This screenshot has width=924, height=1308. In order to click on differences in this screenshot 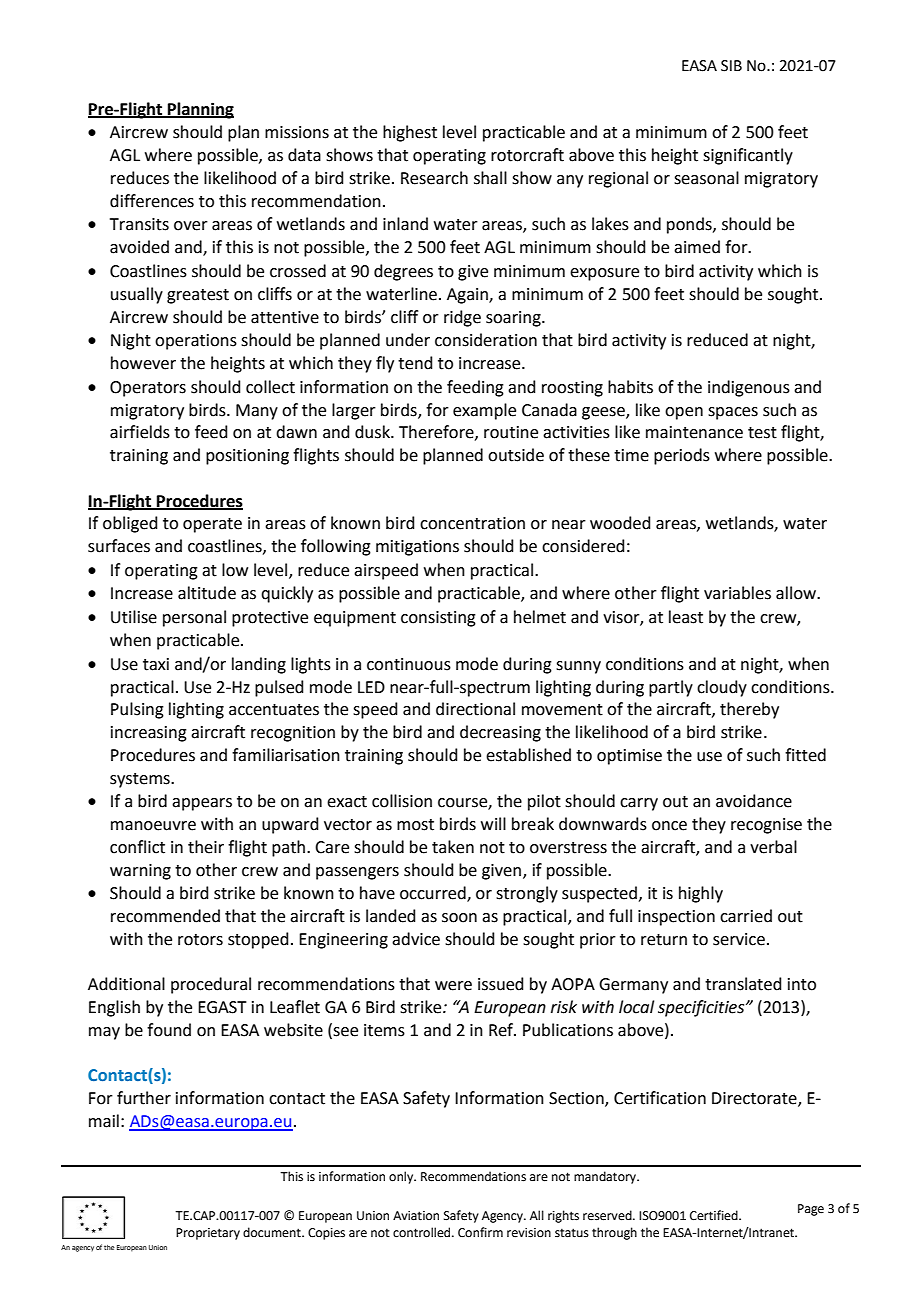, I will do `click(152, 201)`.
